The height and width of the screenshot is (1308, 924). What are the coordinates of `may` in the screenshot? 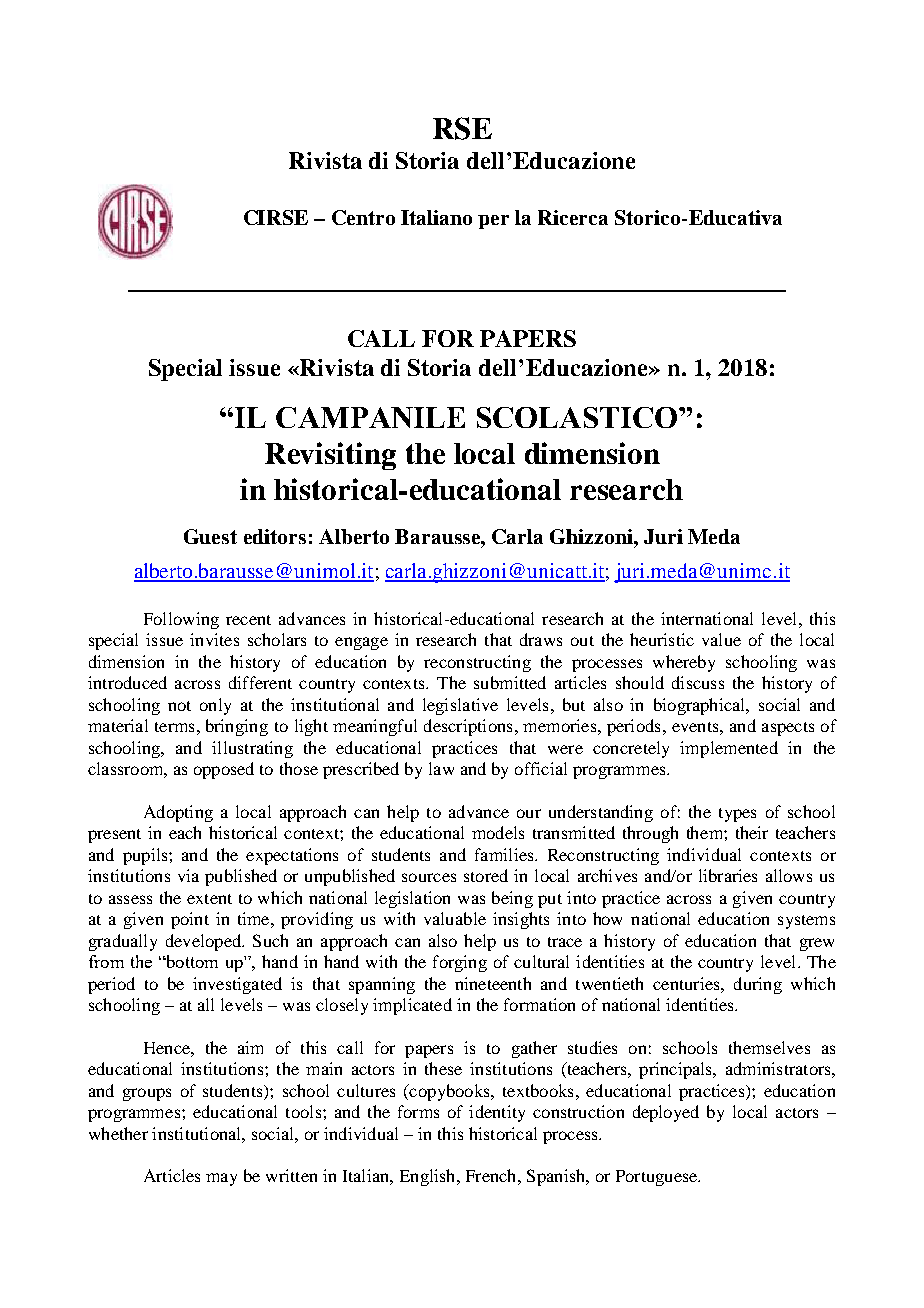 It's located at (221, 1179).
